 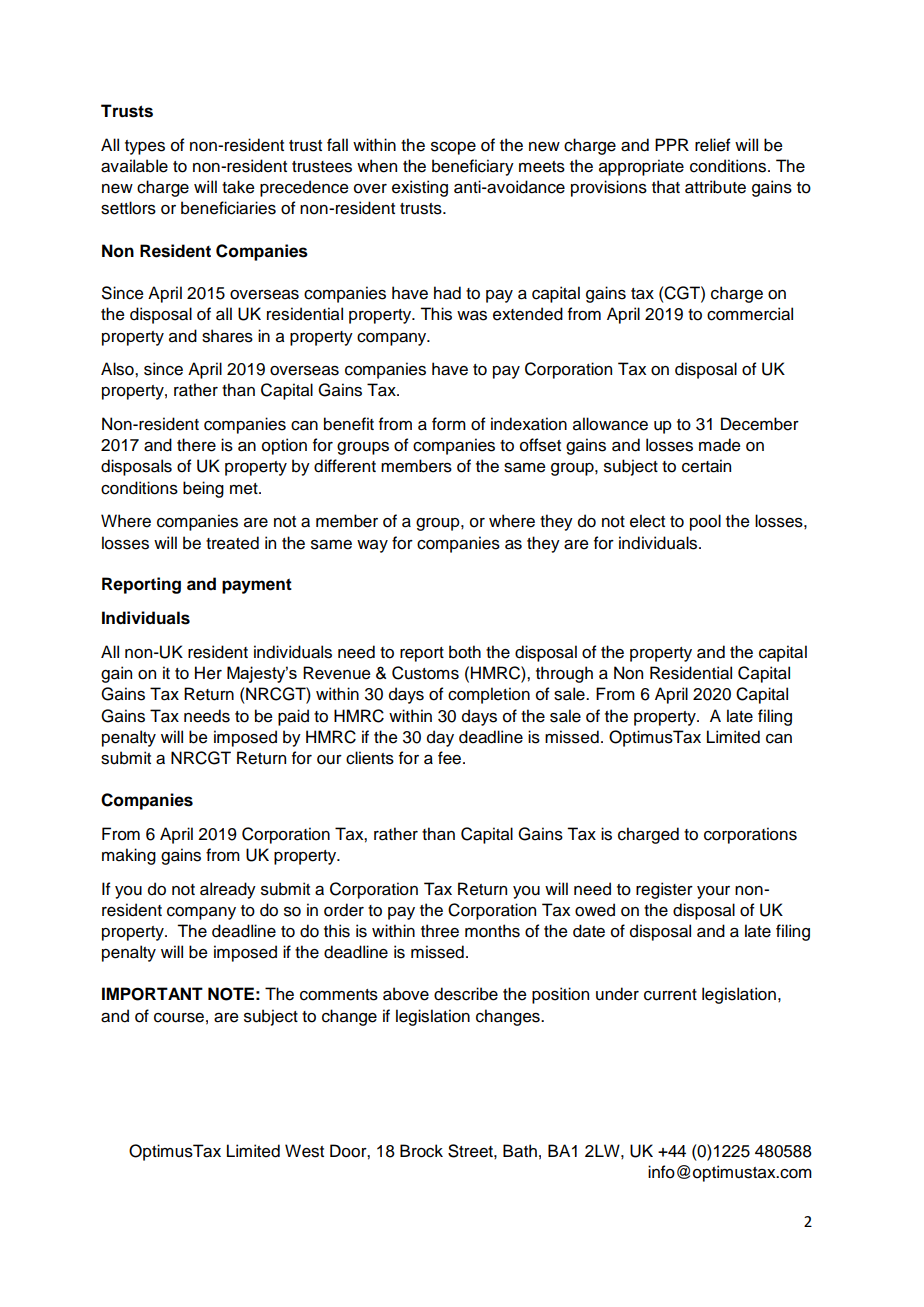 What do you see at coordinates (705, 522) in the document?
I see `pool` at bounding box center [705, 522].
